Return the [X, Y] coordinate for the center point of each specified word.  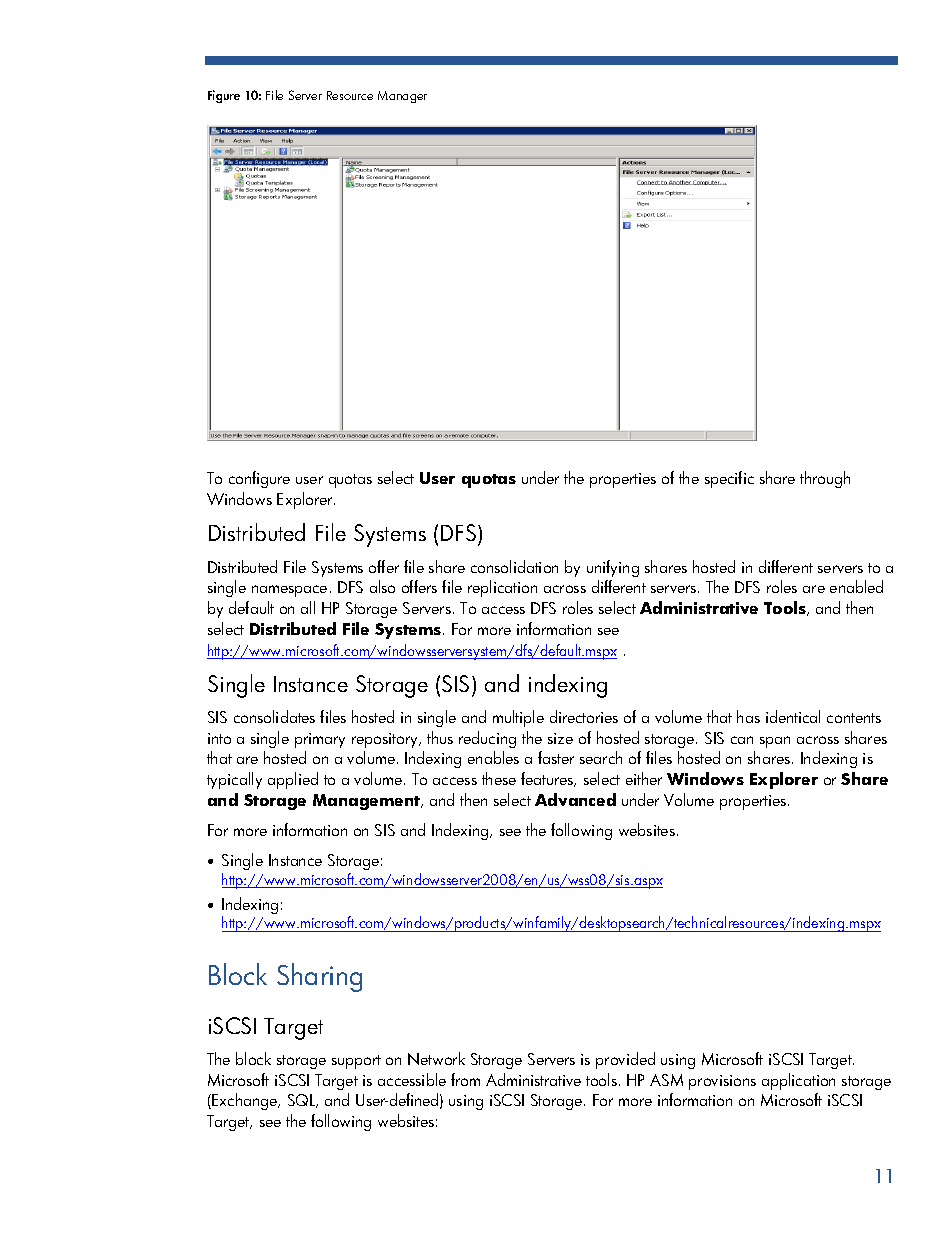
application [798, 1081]
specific [729, 479]
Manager [402, 97]
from [465, 1079]
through [825, 479]
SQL [302, 1101]
